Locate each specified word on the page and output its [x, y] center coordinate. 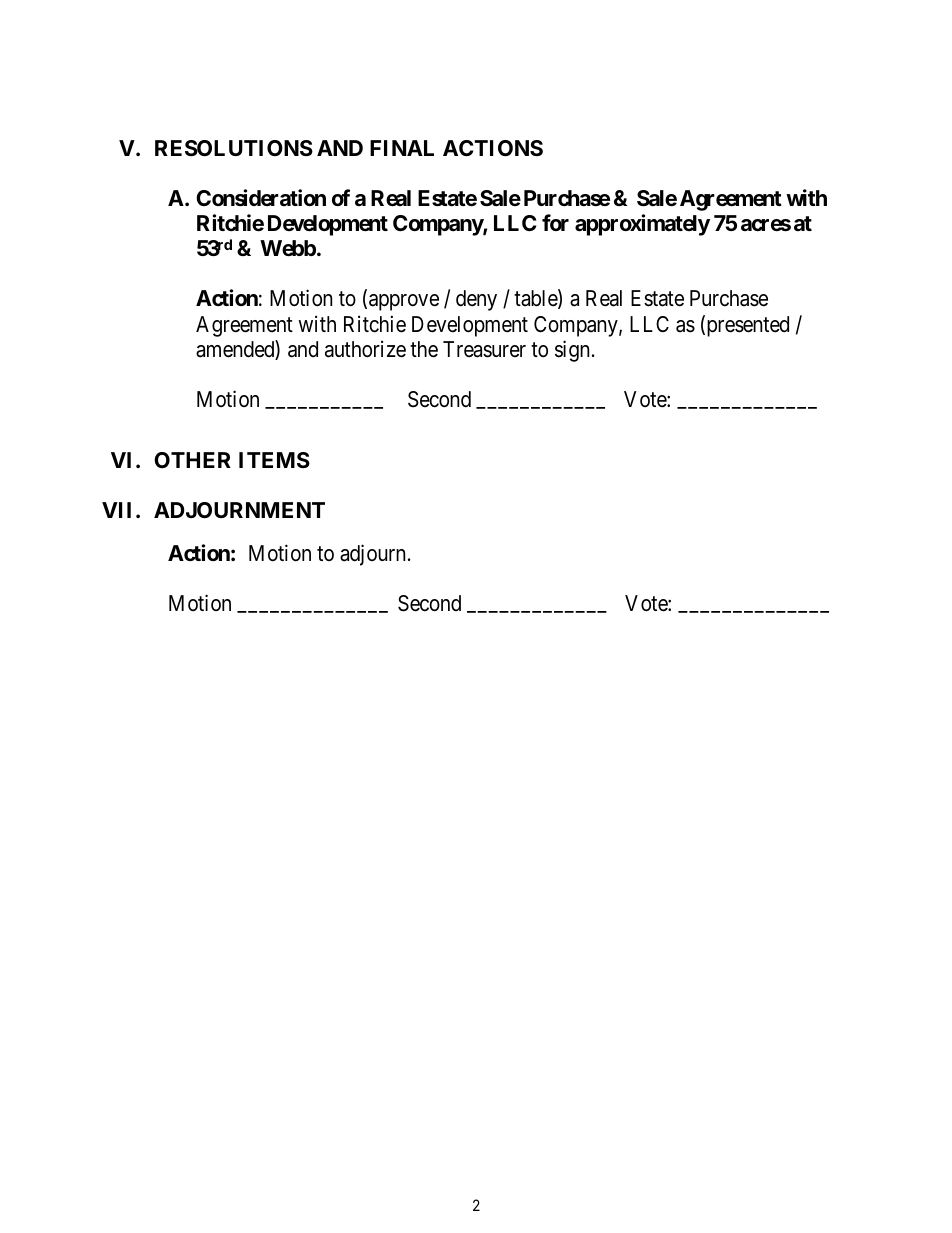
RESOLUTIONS [234, 148]
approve [404, 302]
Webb [288, 248]
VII [119, 510]
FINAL [402, 148]
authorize [365, 349]
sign [572, 351]
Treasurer [484, 349]
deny [476, 300]
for [555, 222]
